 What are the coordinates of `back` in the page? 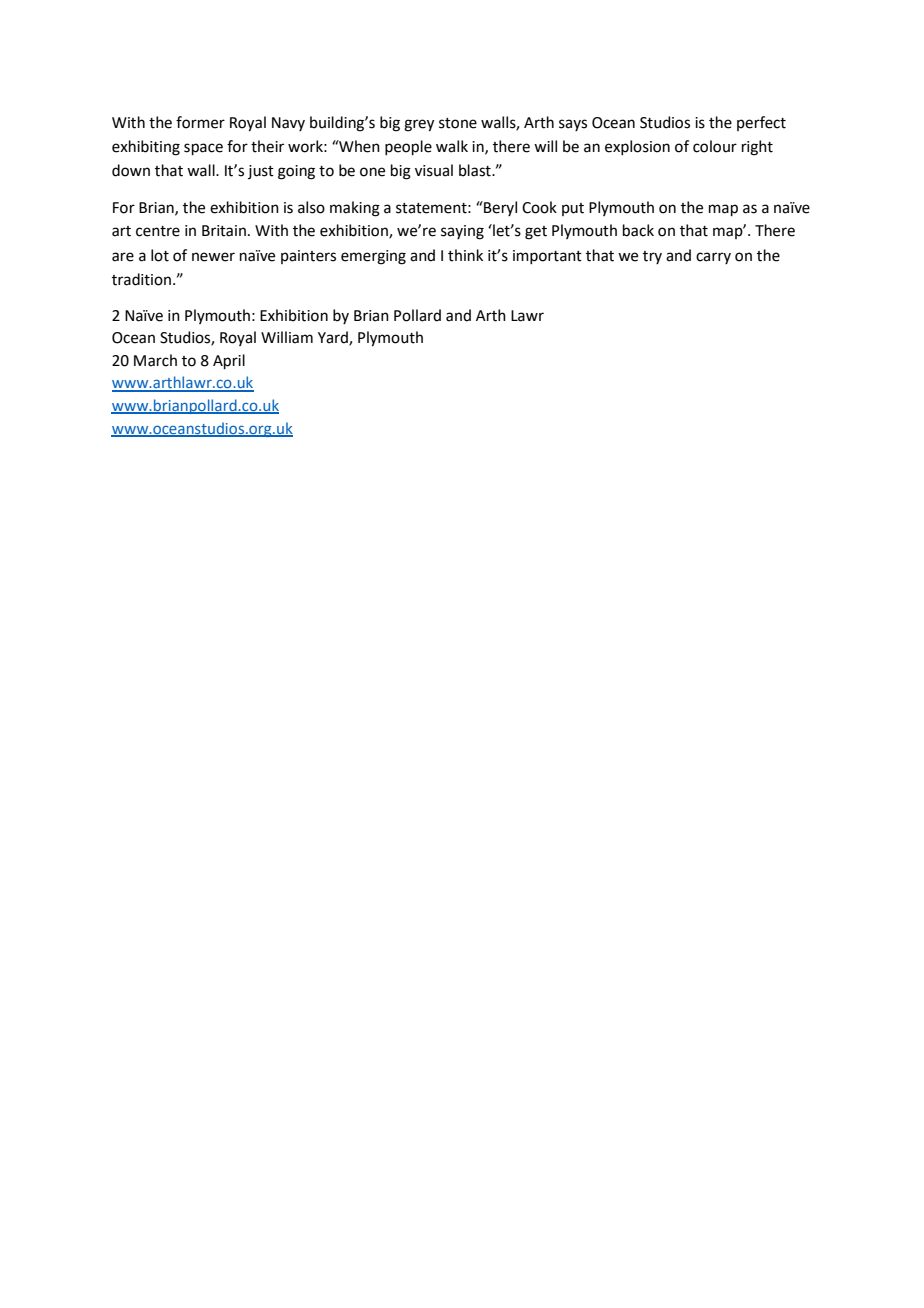 It's located at (638, 230).
